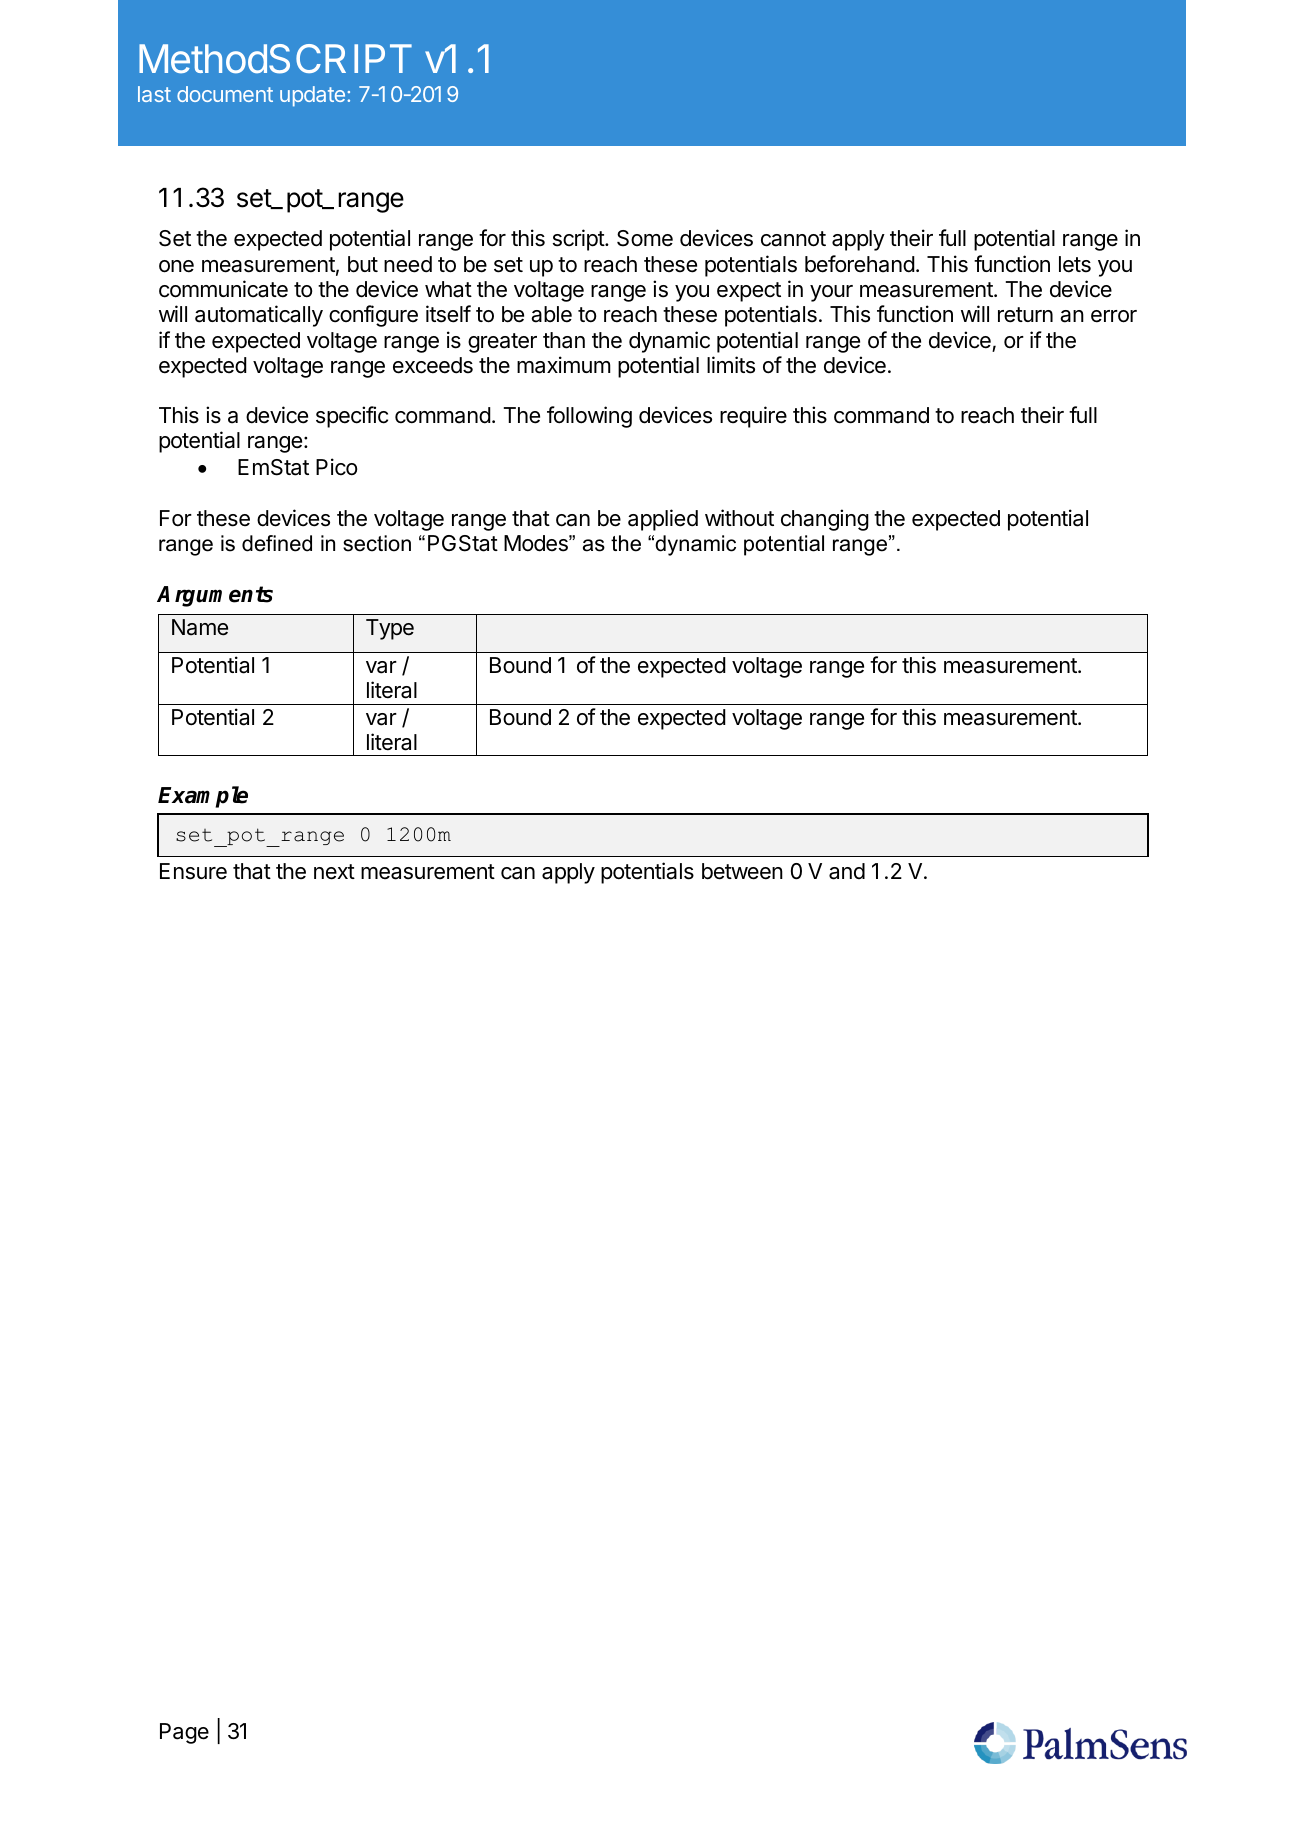  Describe the element at coordinates (1075, 264) in the page. I see `lets` at that location.
